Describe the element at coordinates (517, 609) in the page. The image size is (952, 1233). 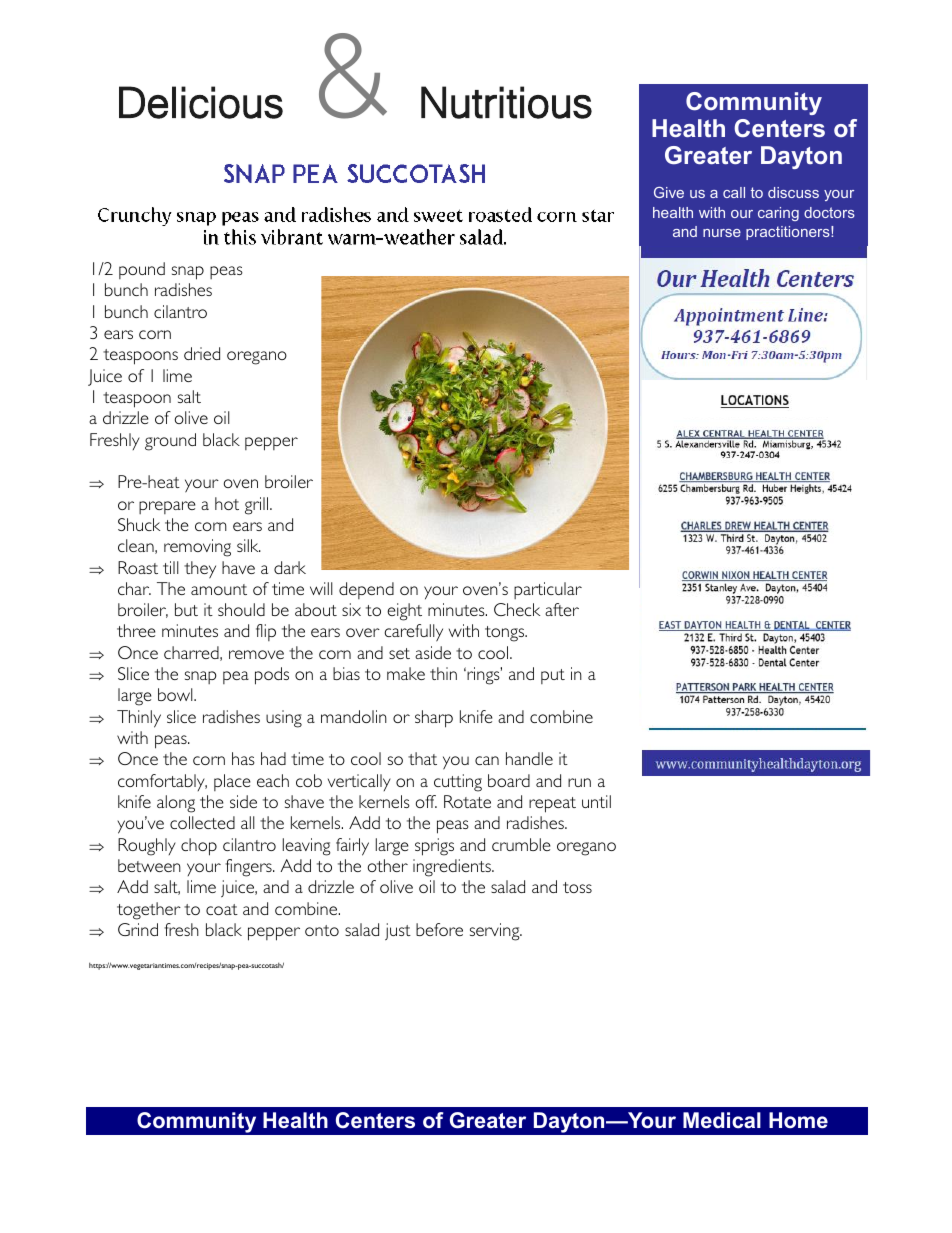
I see `Check` at that location.
